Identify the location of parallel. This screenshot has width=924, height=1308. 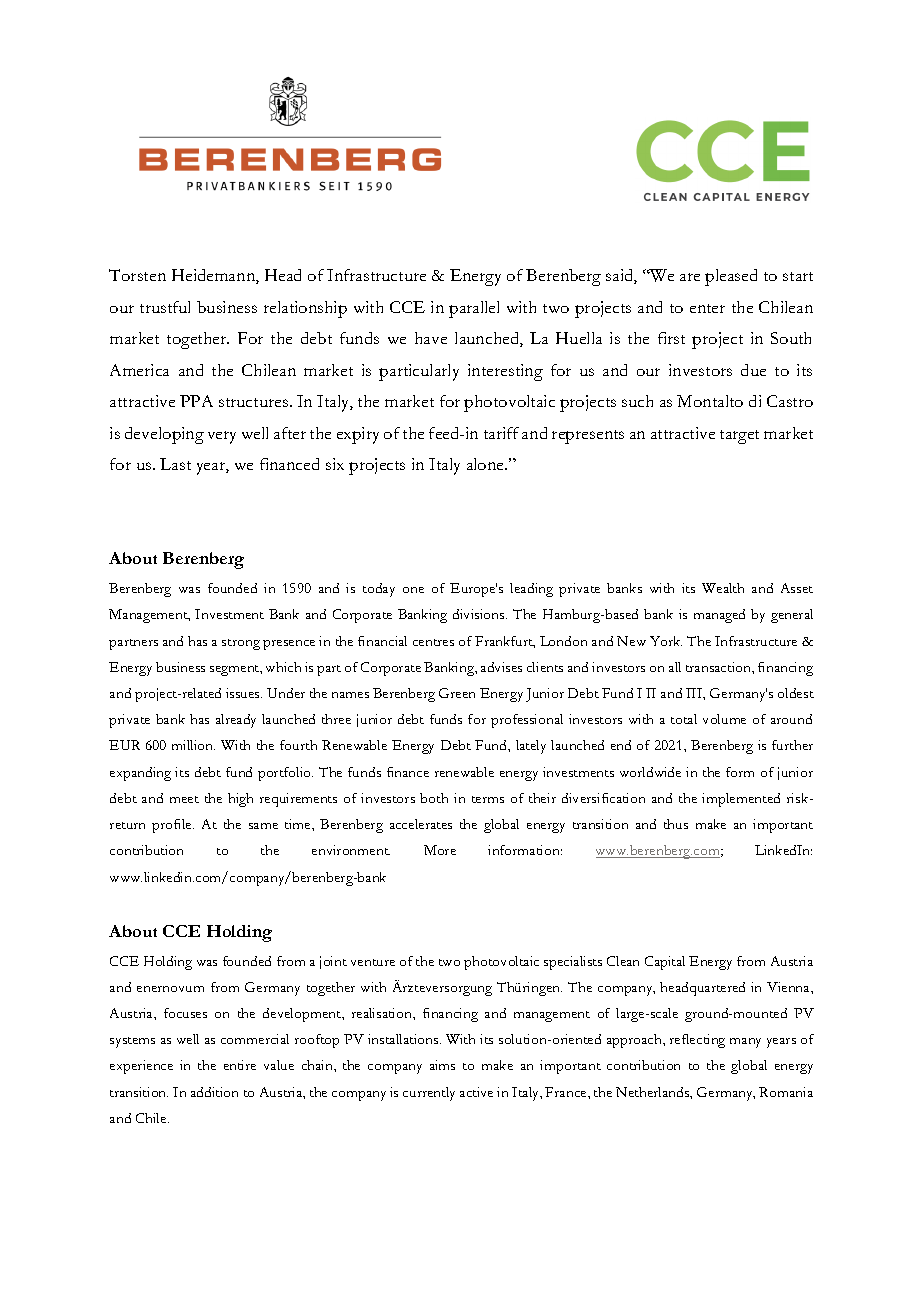
(474, 309).
